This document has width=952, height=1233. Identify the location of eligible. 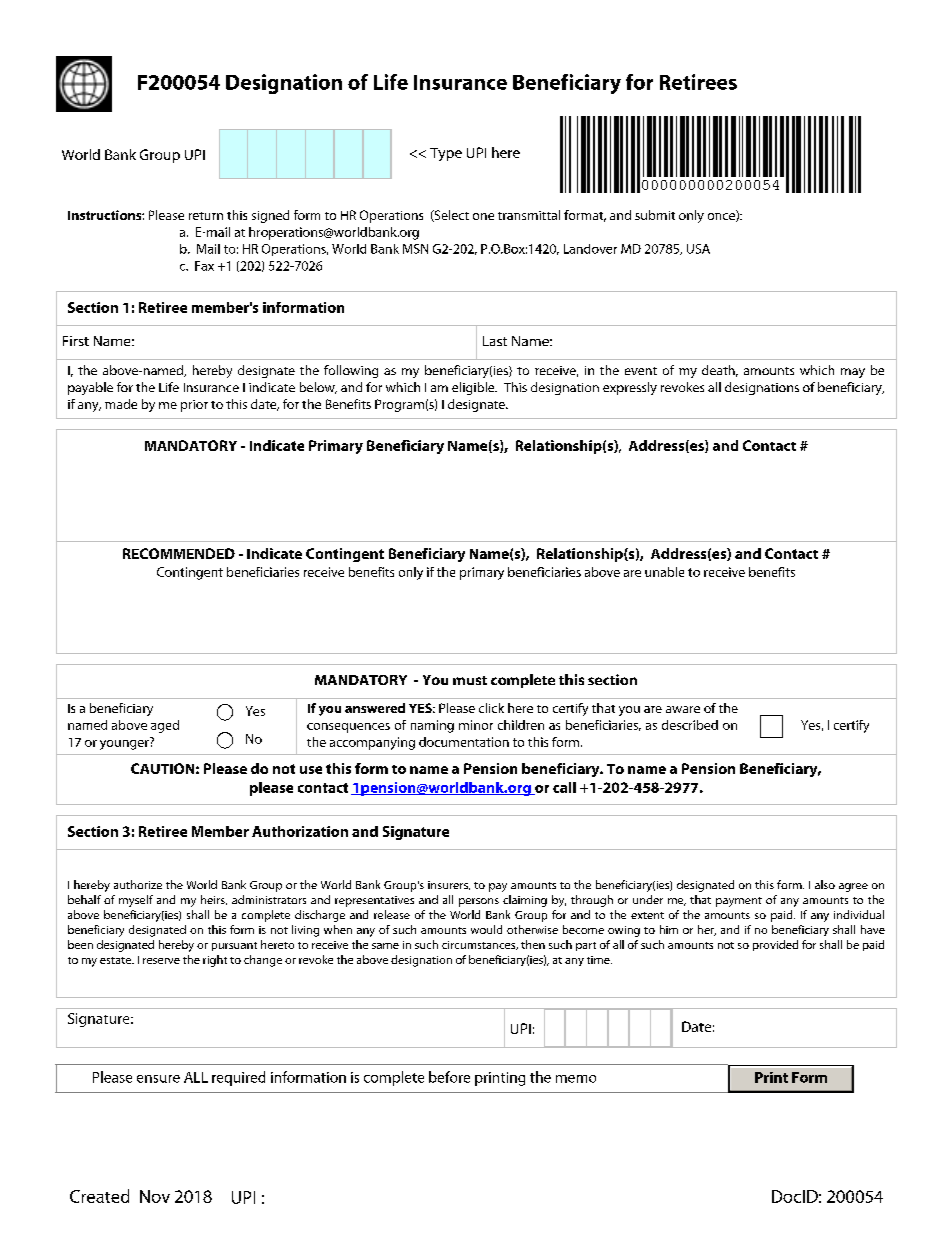
(474, 388).
